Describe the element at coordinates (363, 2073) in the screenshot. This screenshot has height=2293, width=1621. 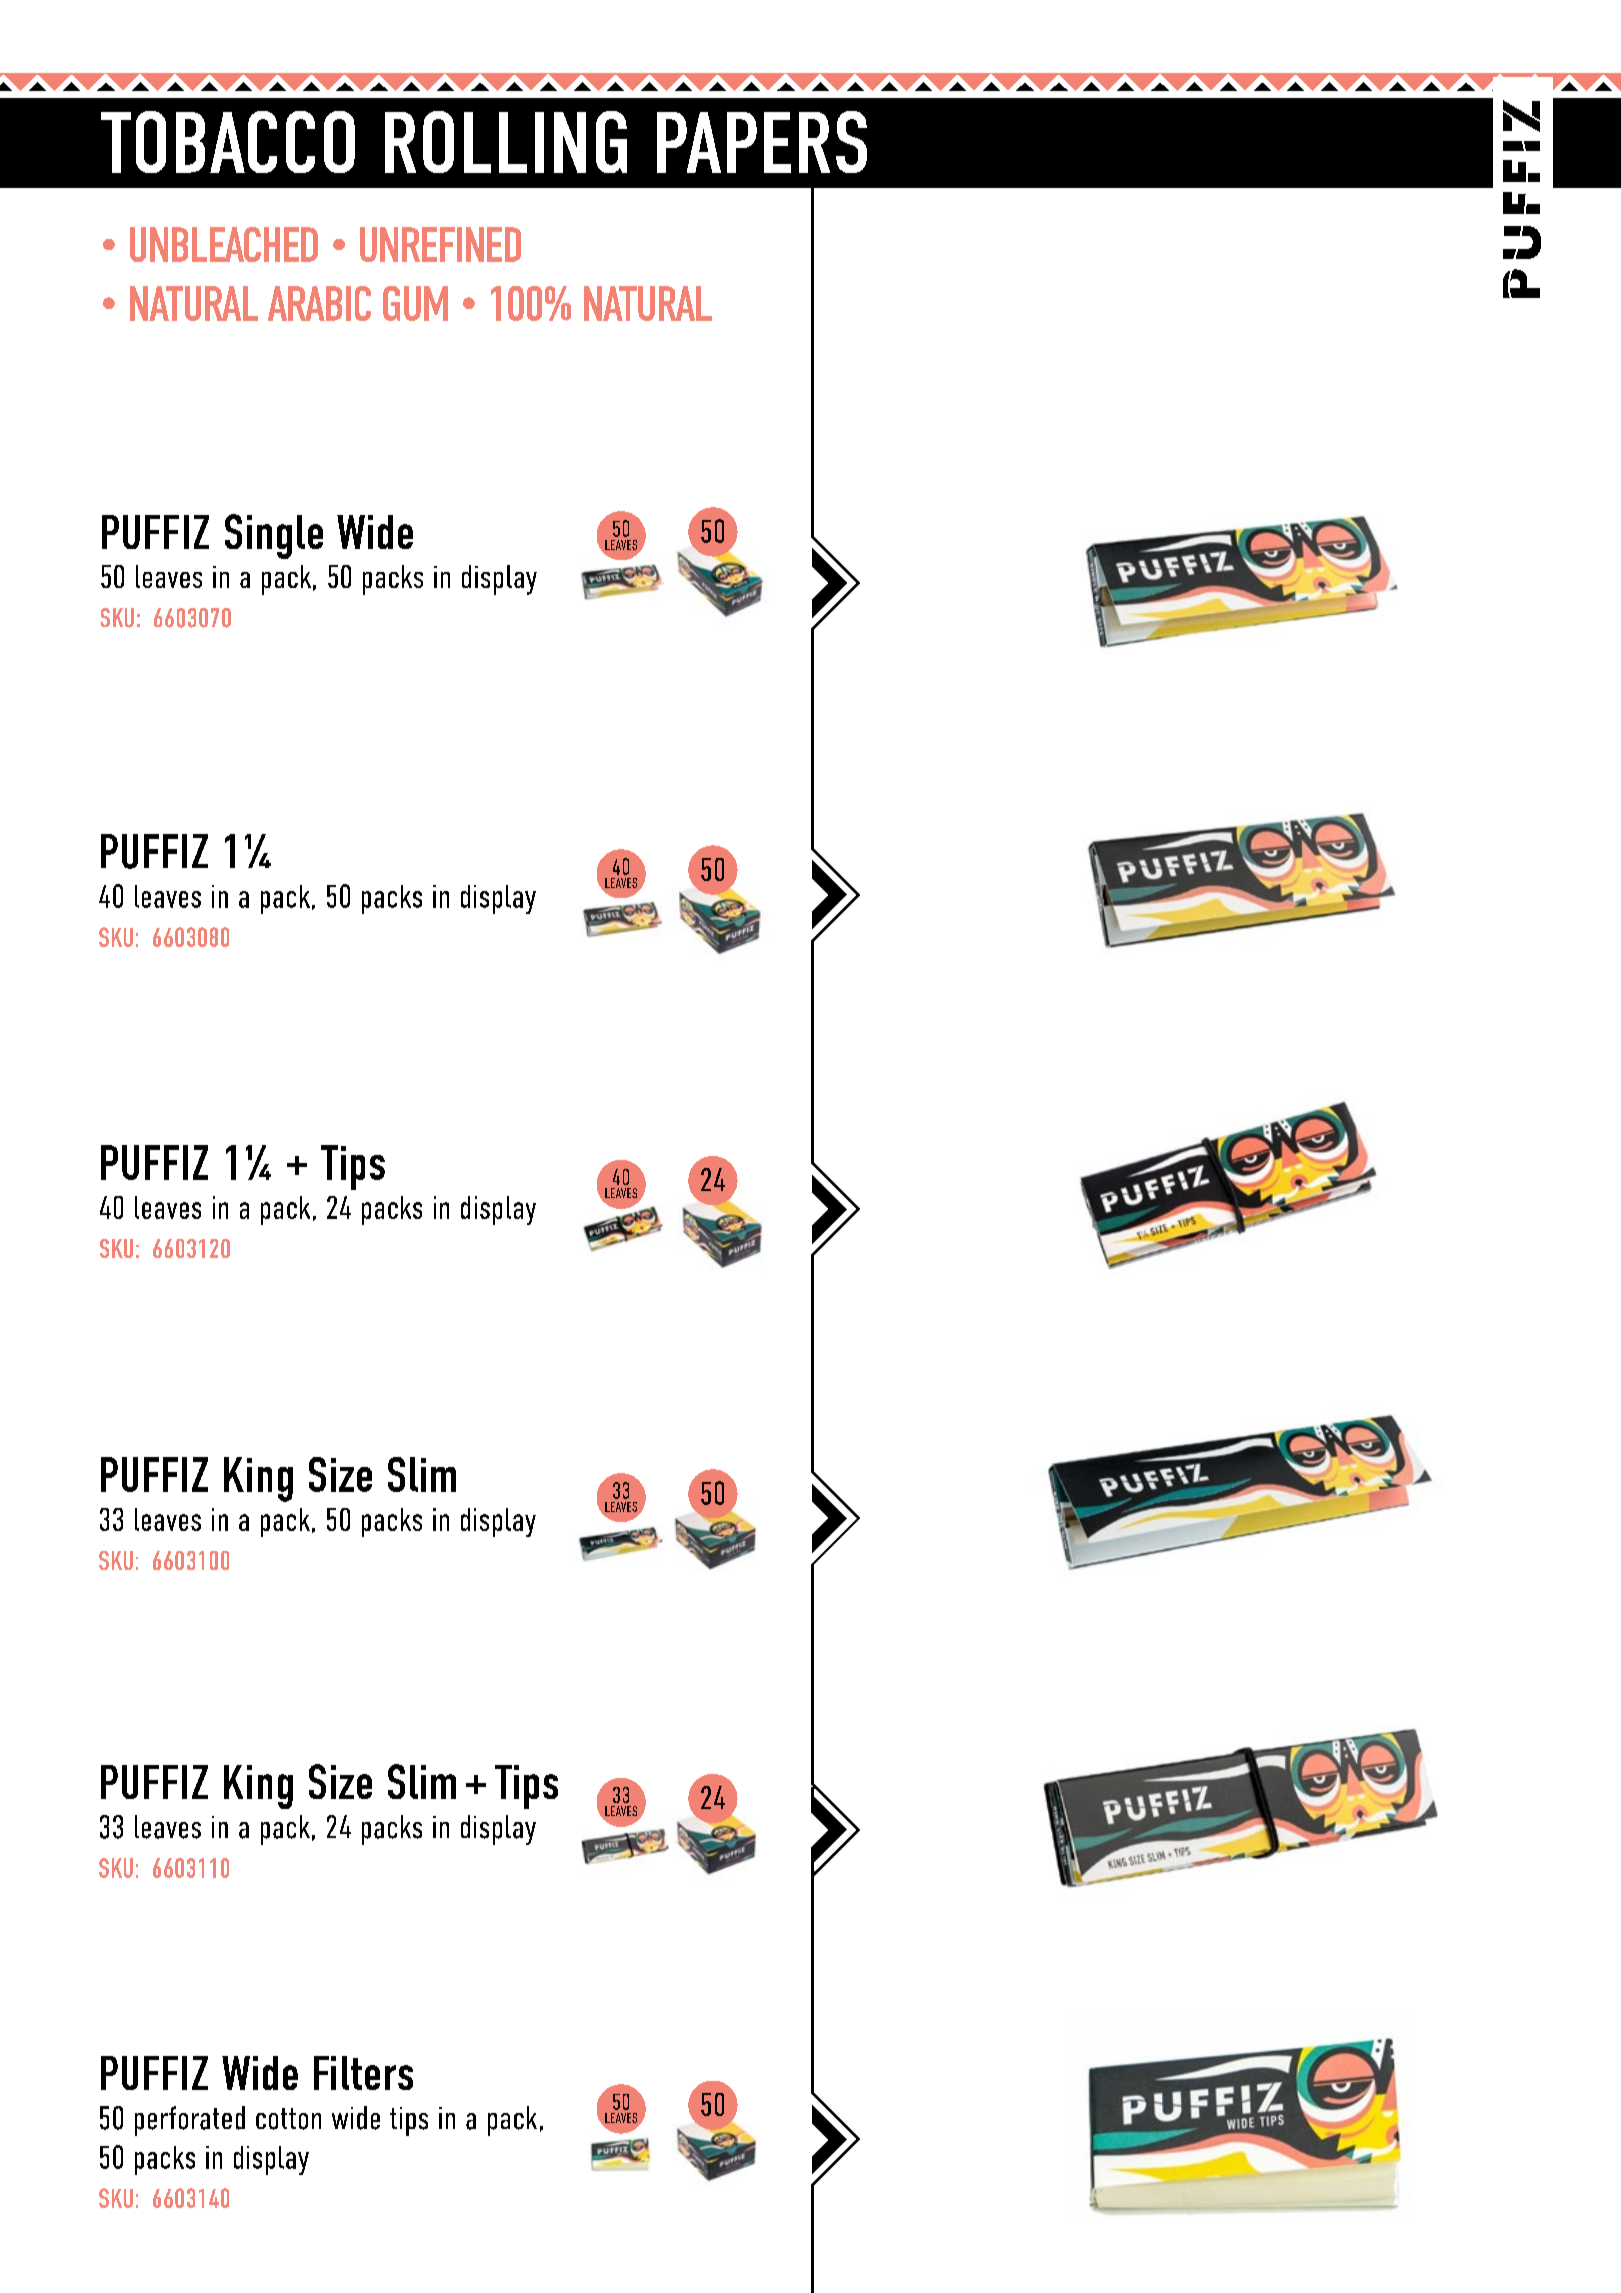
I see `Filters` at that location.
